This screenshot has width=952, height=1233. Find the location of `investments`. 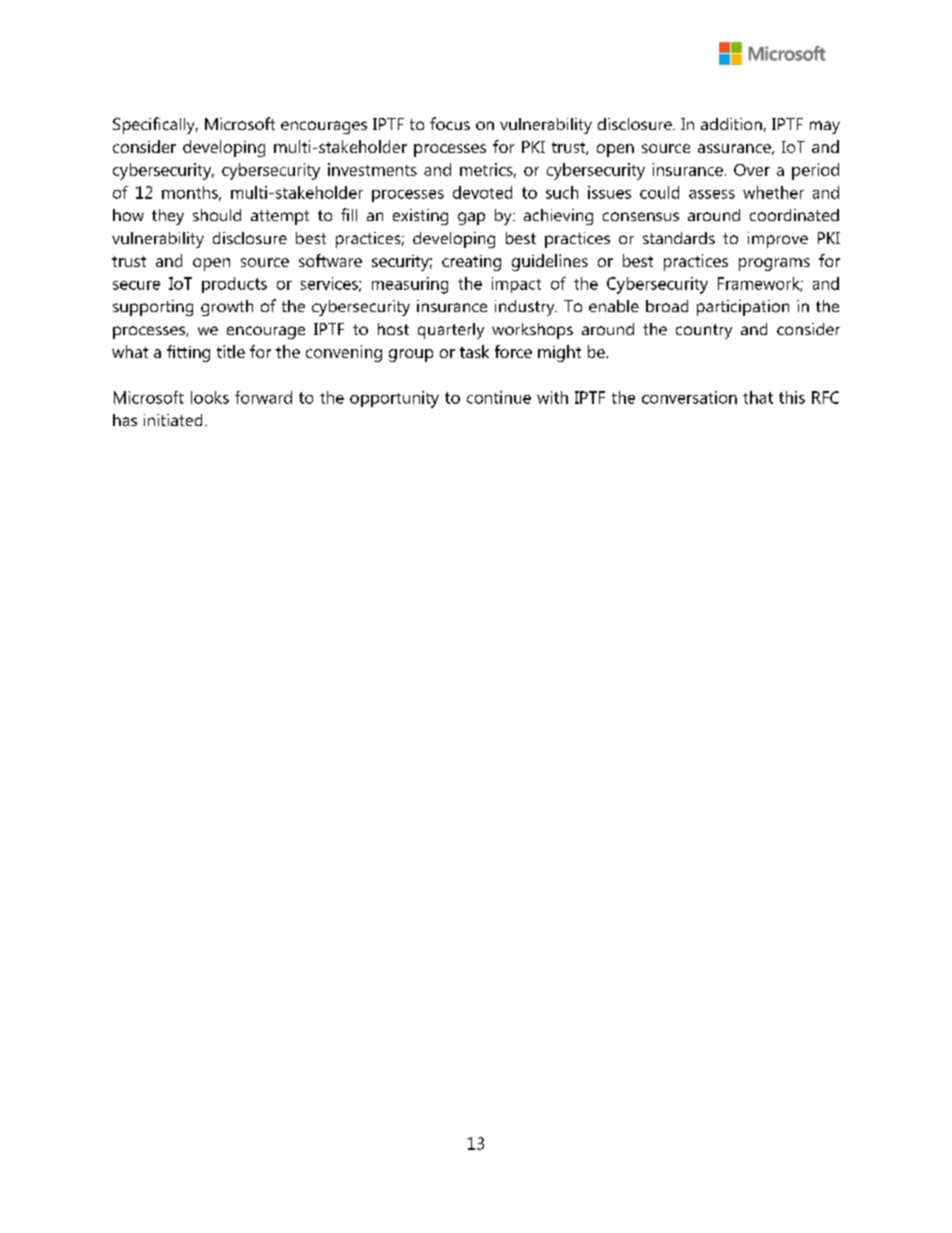

investments is located at coordinates (372, 169).
